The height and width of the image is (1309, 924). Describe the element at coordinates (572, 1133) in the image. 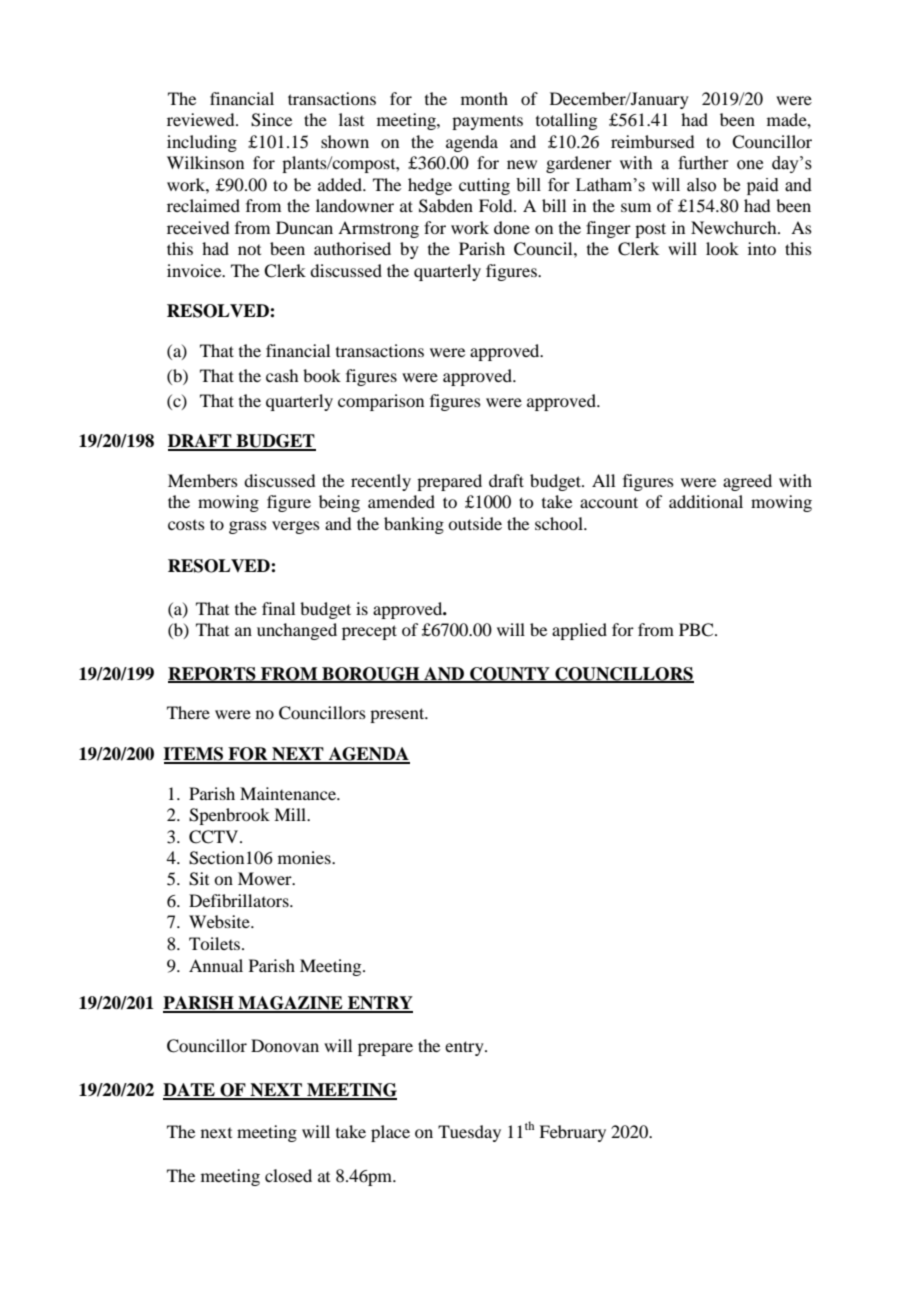

I see `February` at that location.
